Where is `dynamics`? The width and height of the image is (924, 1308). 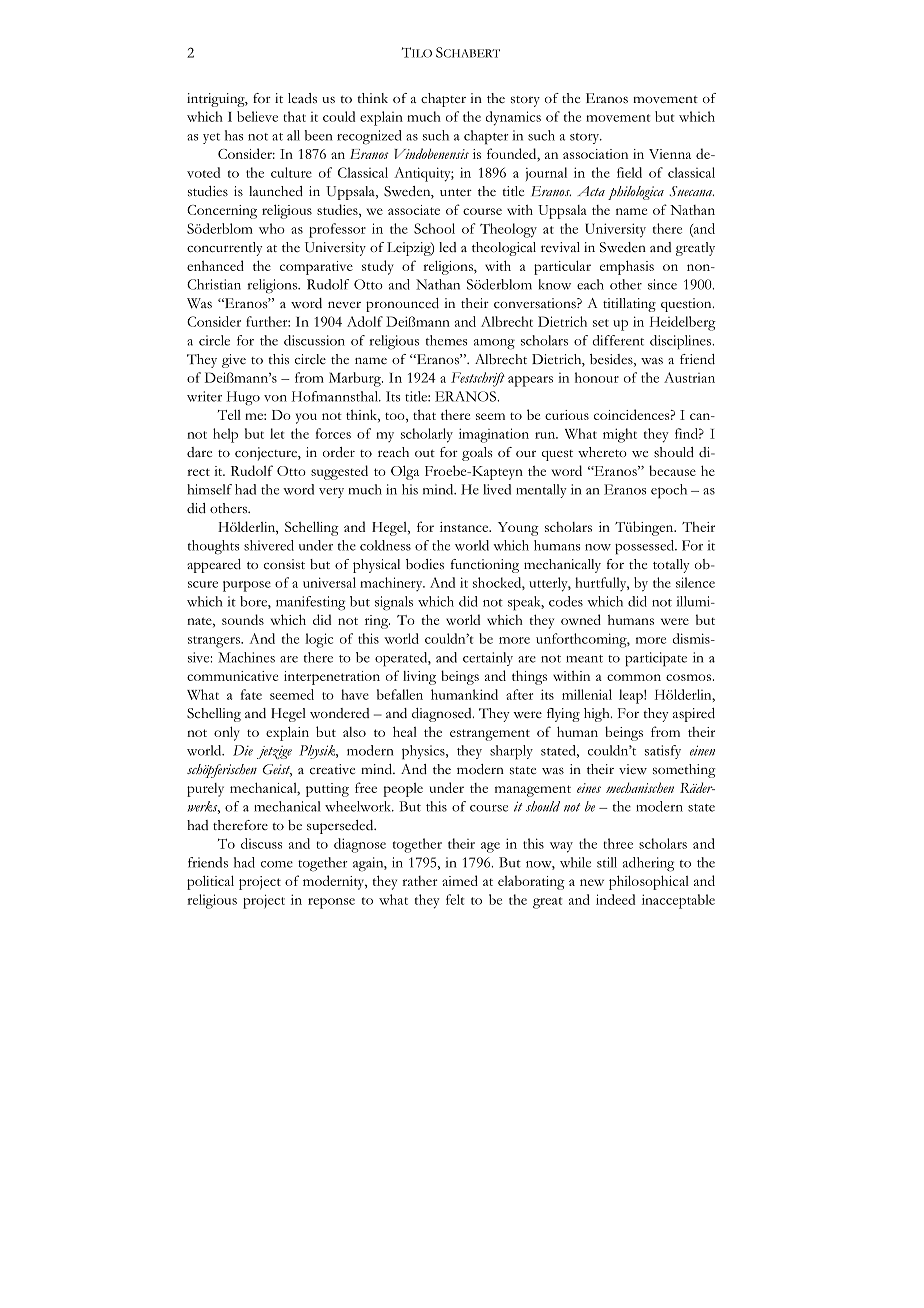 dynamics is located at coordinates (513, 118).
